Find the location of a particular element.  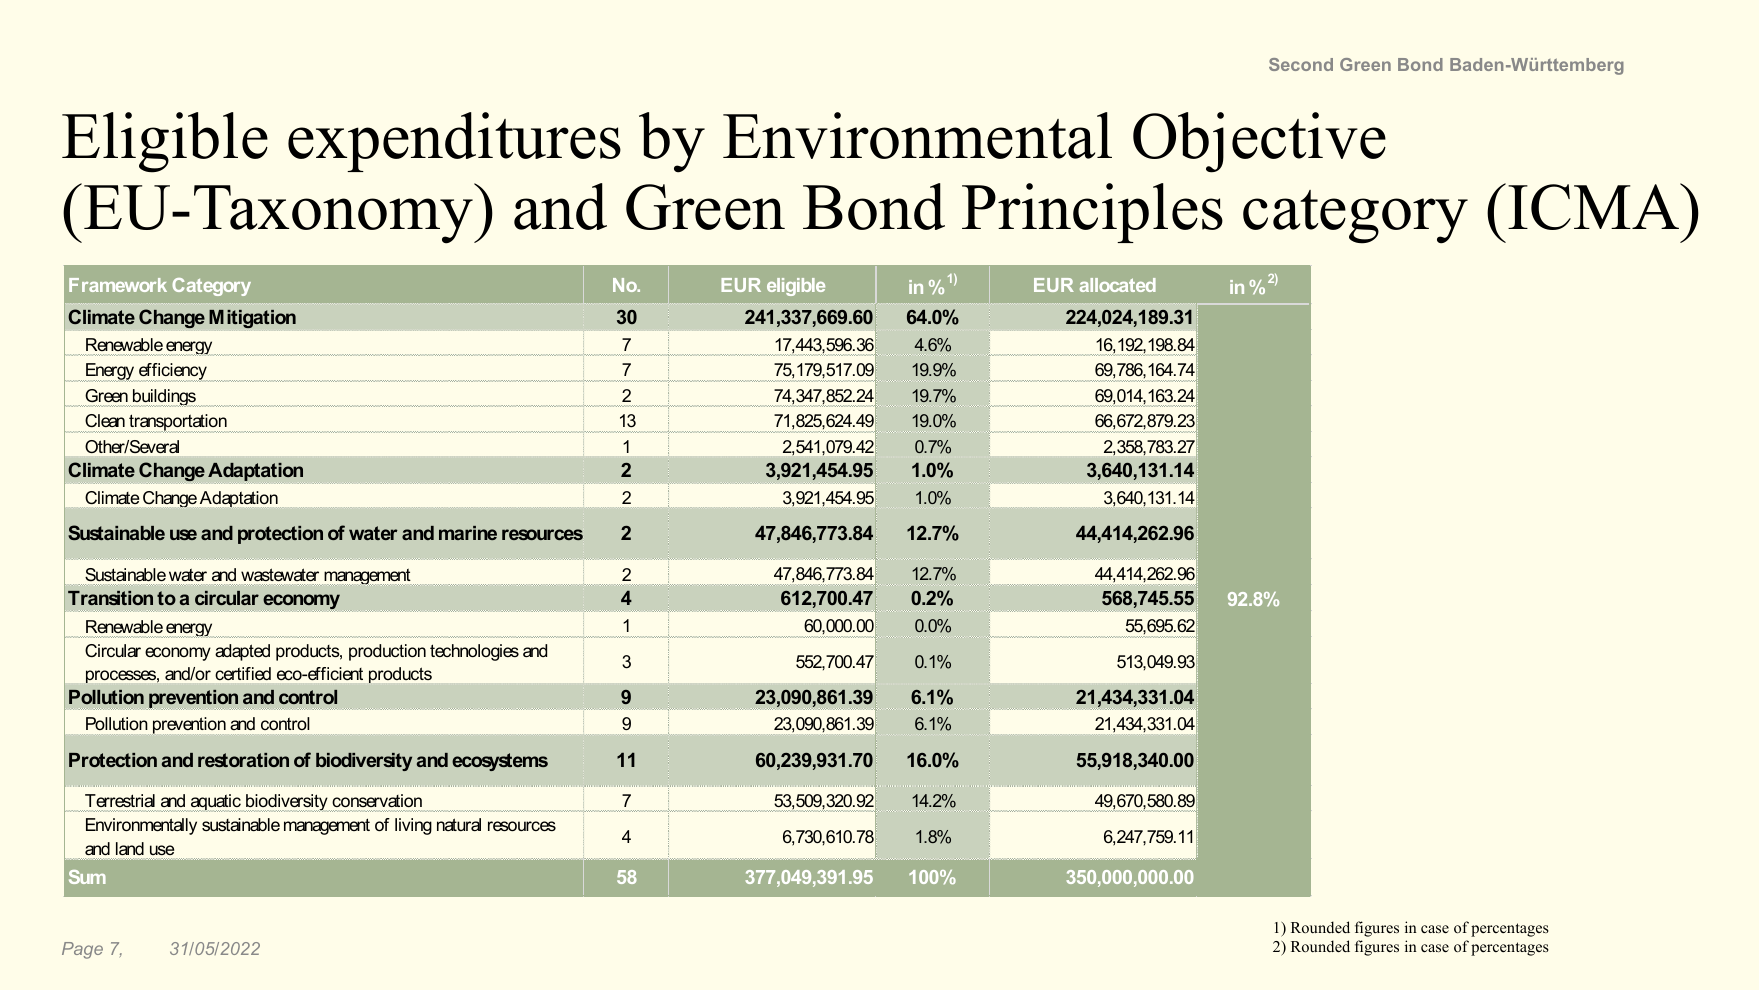

ecosystems is located at coordinates (500, 762).
